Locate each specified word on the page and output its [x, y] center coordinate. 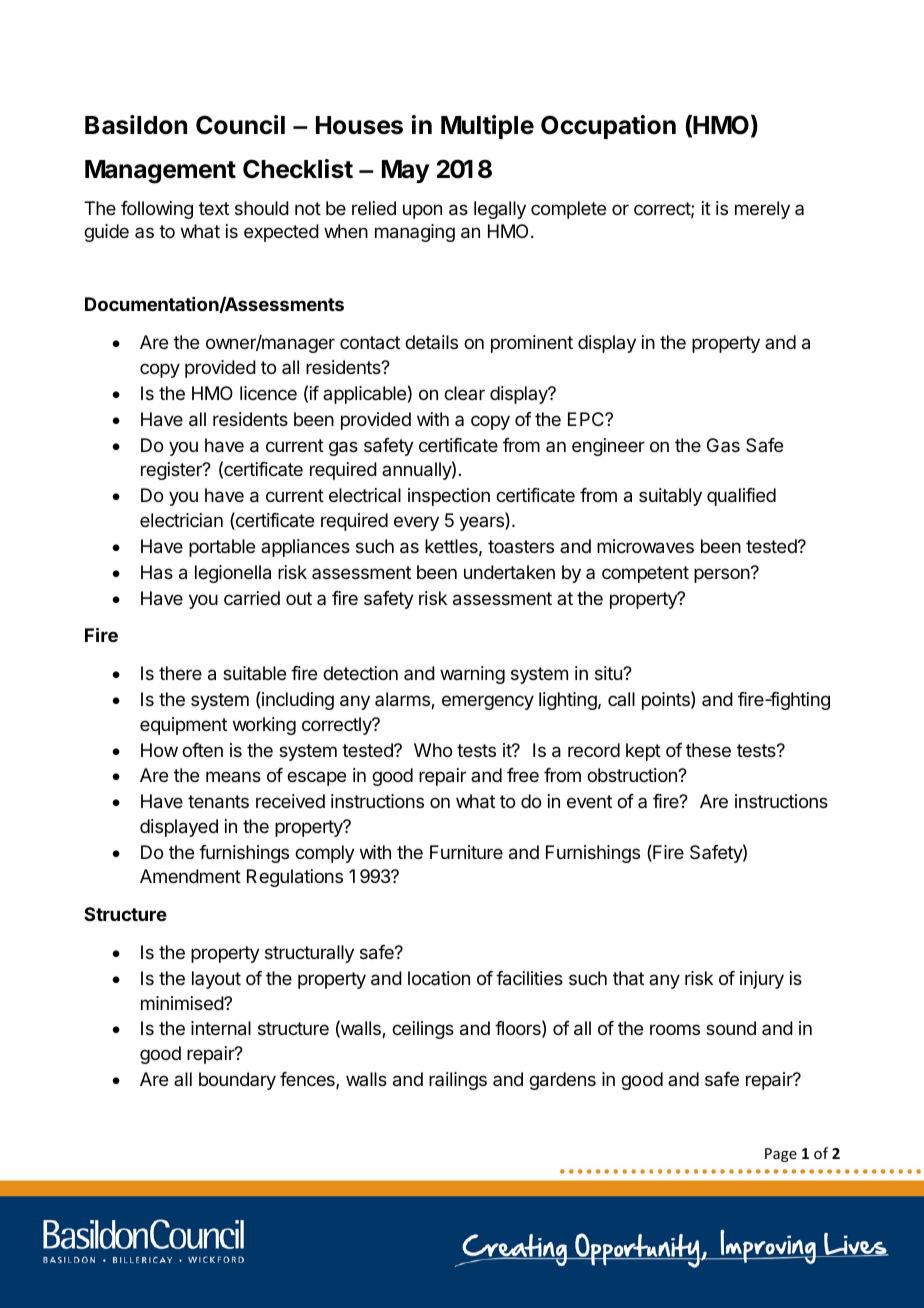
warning [472, 675]
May [406, 171]
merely [762, 210]
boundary [237, 1081]
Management [160, 172]
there [180, 673]
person [723, 575]
